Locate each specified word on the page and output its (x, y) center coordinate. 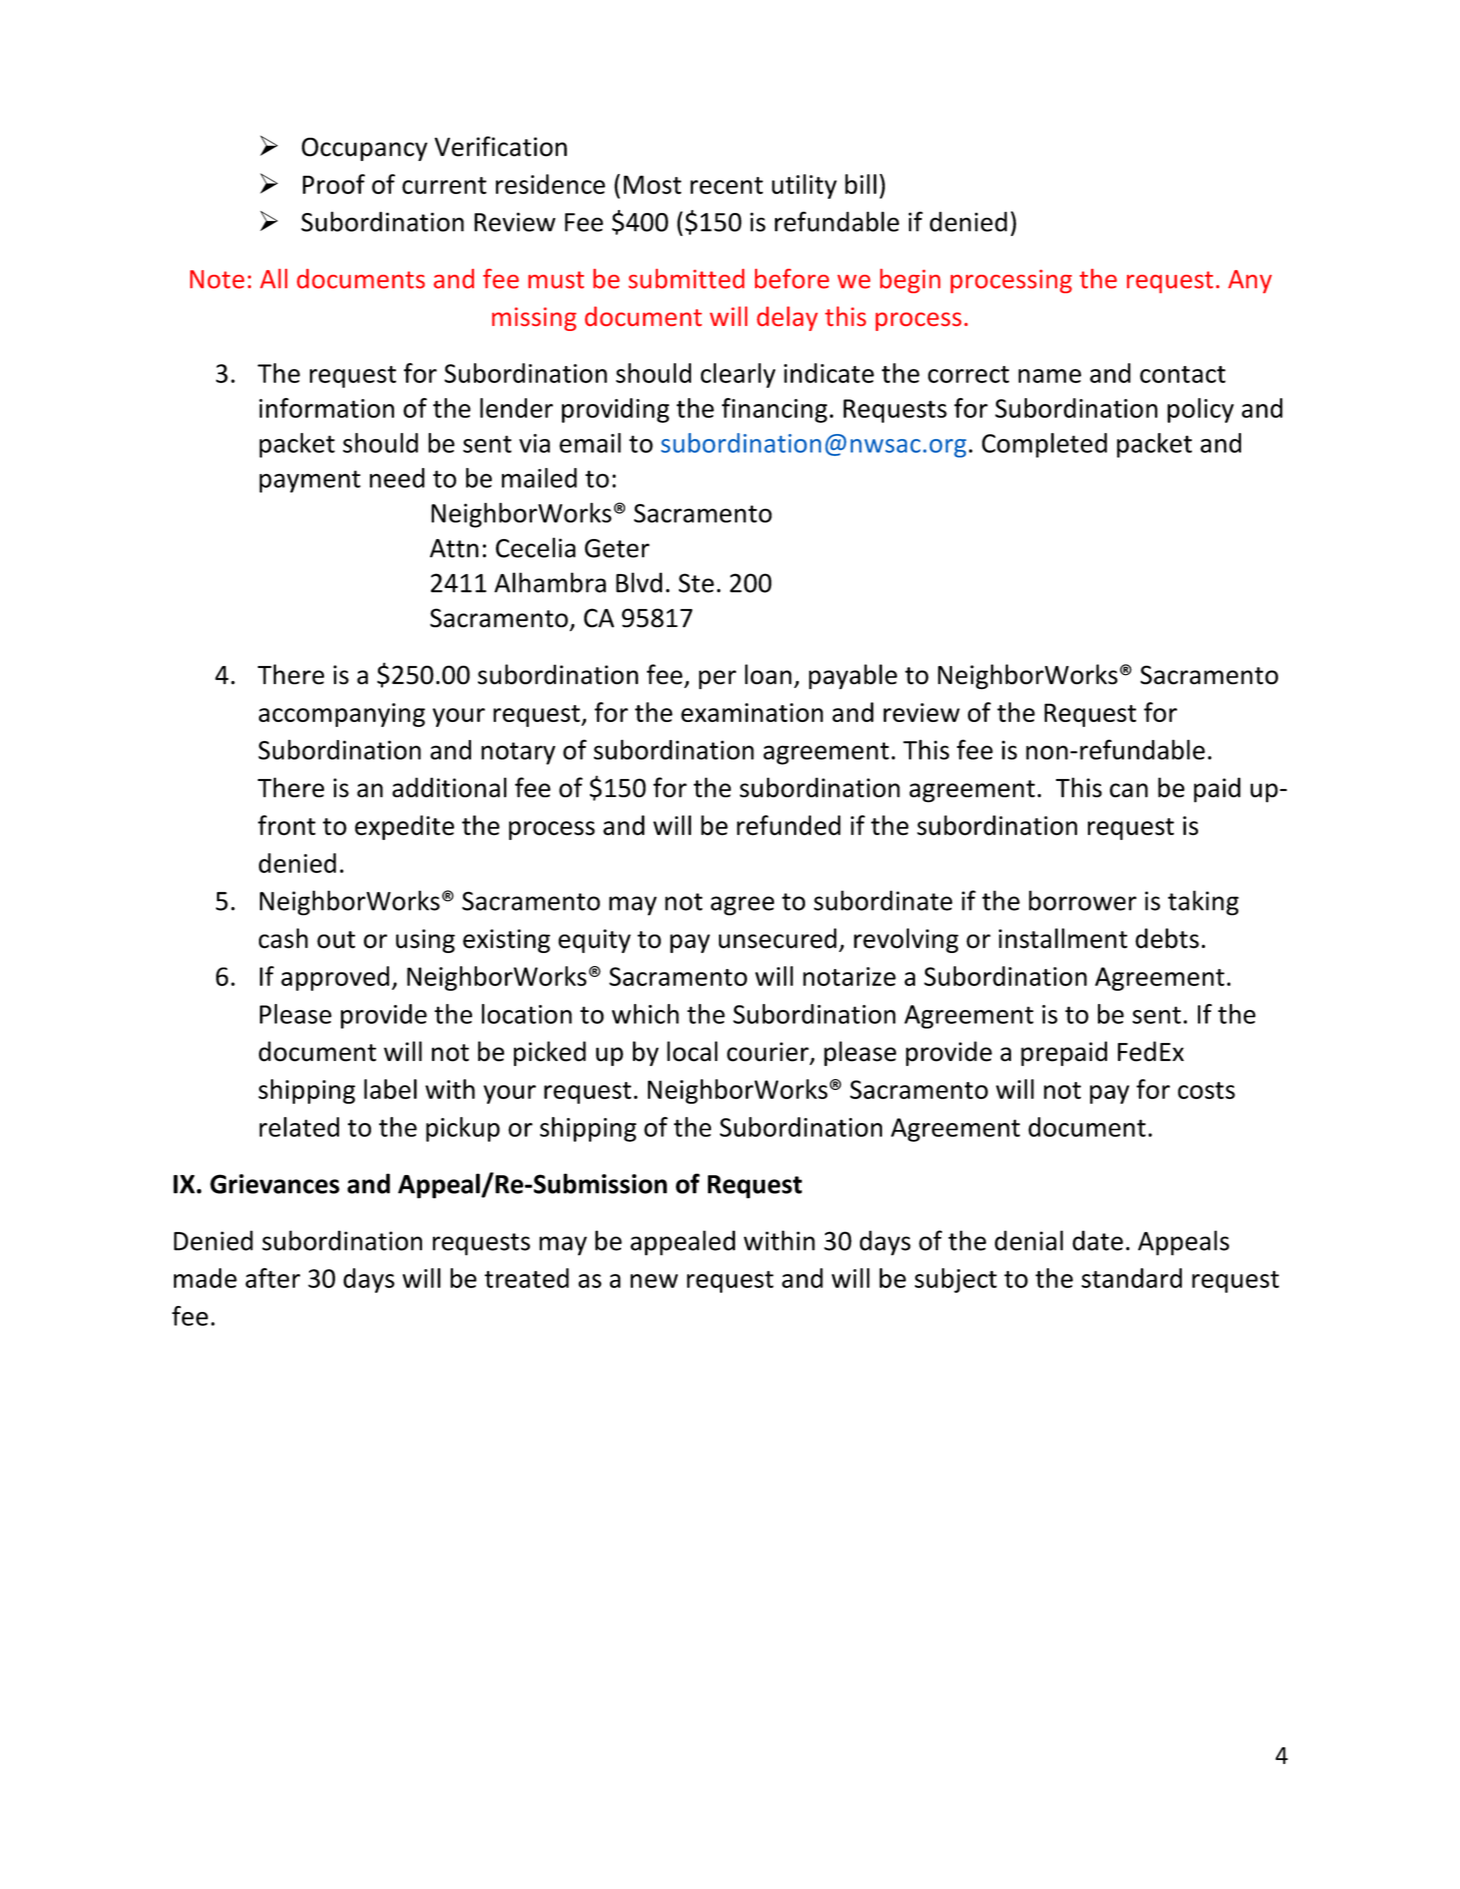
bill (861, 184)
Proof (334, 184)
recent (726, 185)
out (336, 940)
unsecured (778, 938)
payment (310, 481)
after (272, 1278)
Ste (696, 583)
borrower (1083, 900)
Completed (1044, 445)
